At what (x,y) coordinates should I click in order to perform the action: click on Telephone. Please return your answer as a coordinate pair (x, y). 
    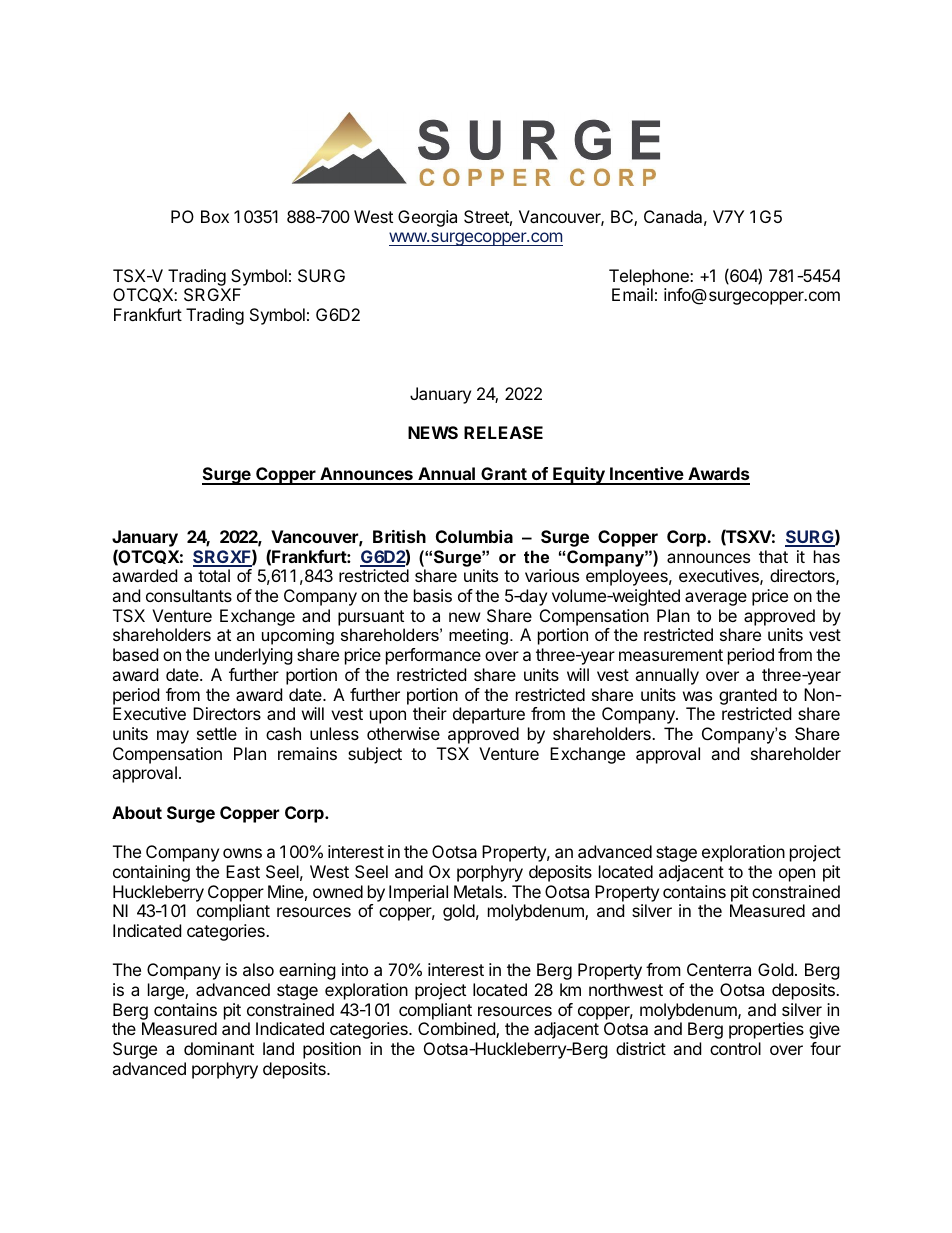
    Looking at the image, I should click on (650, 277).
